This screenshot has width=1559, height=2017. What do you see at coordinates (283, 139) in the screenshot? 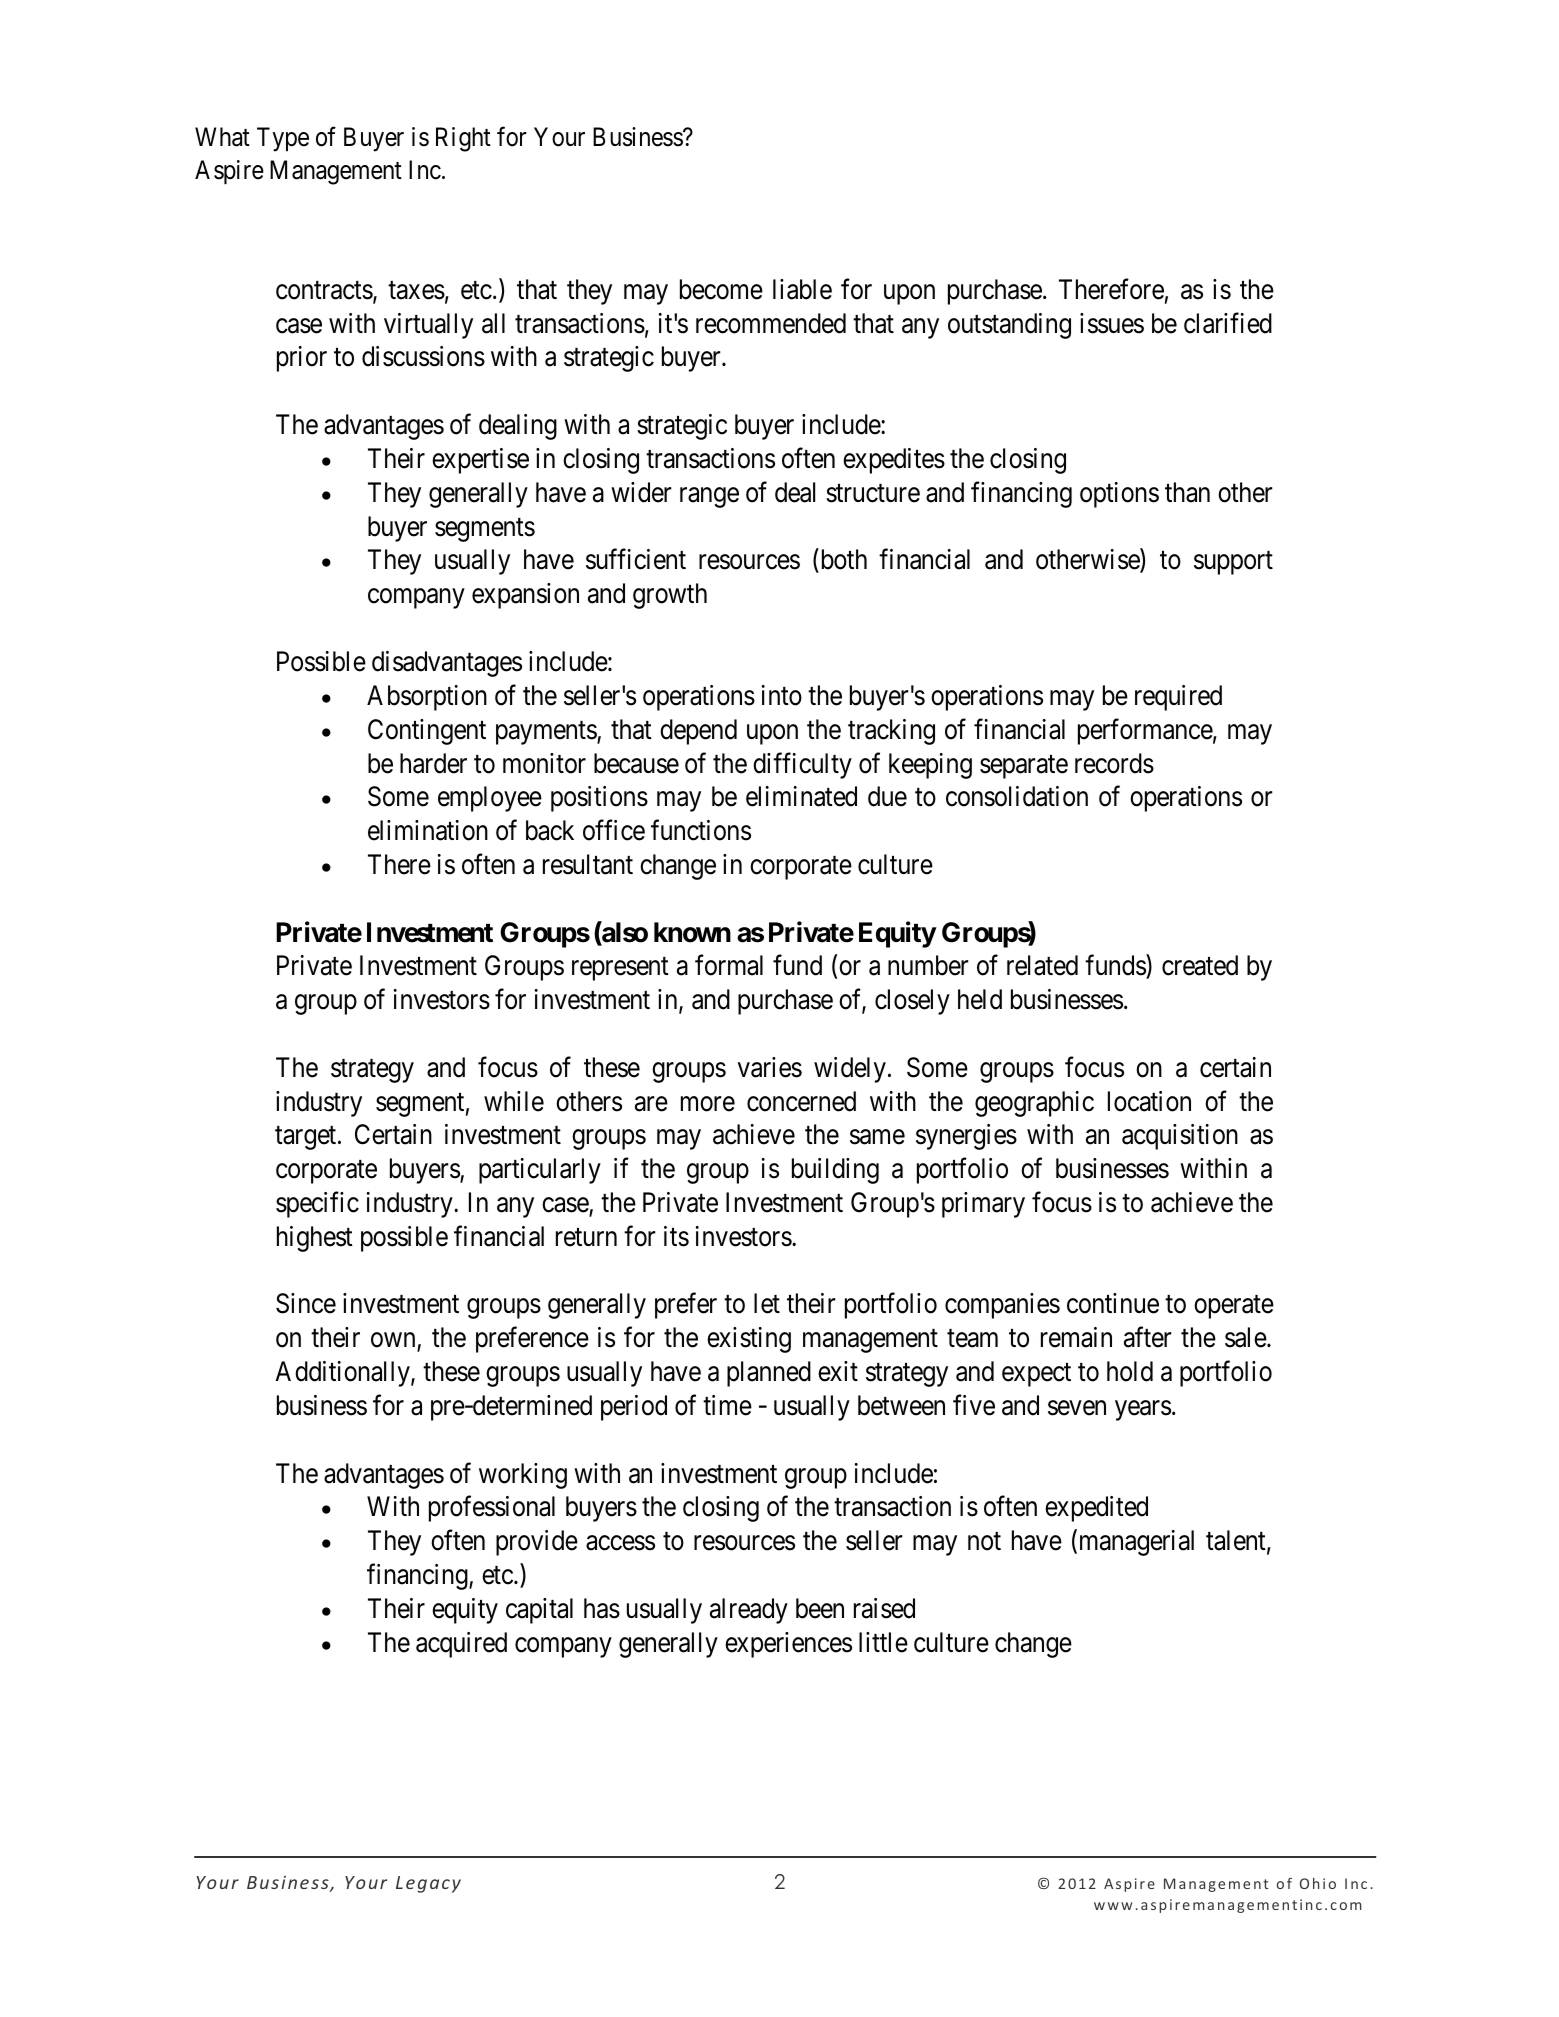
I see `Type` at bounding box center [283, 139].
